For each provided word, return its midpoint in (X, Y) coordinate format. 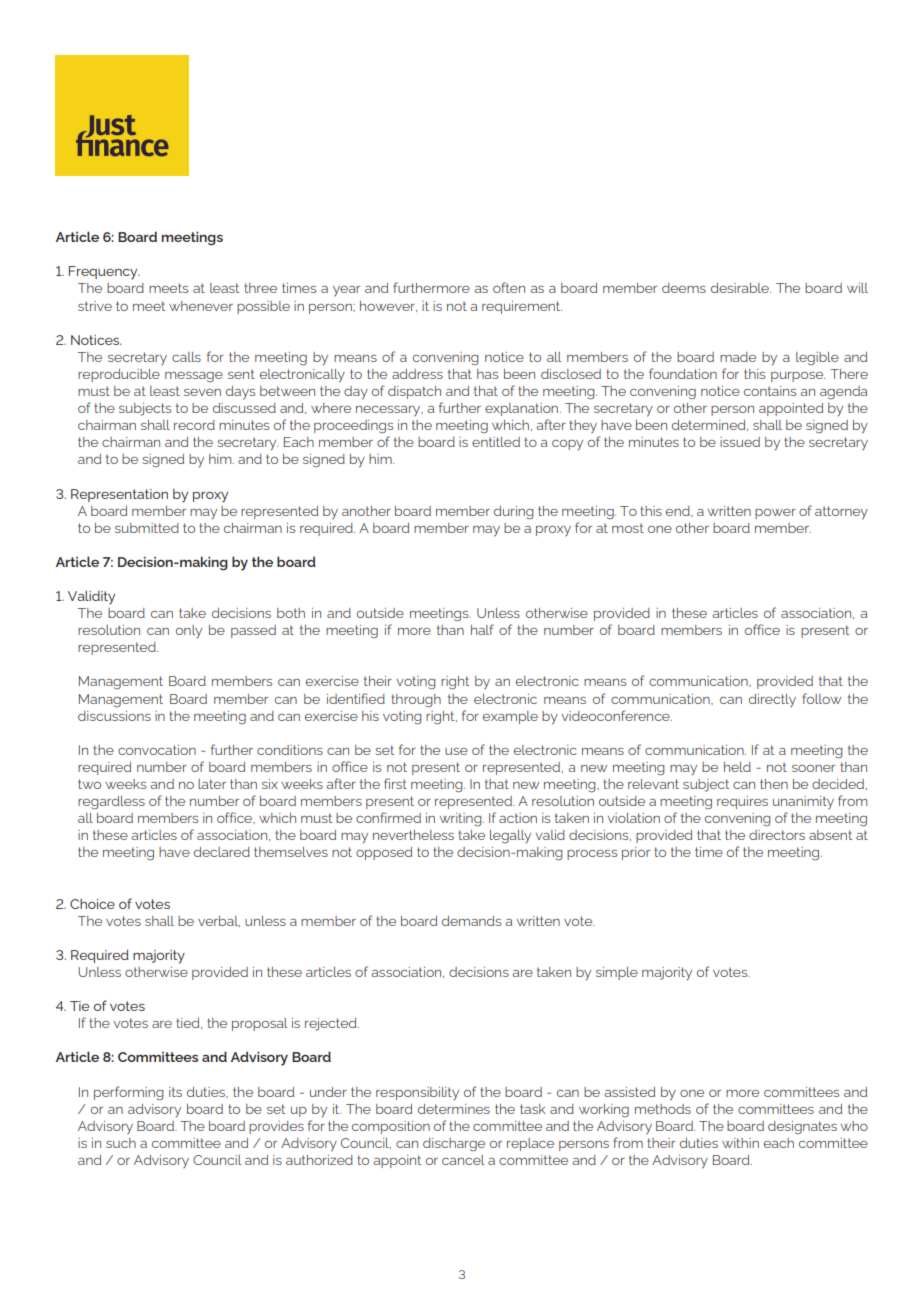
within (740, 1143)
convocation (157, 750)
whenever (201, 306)
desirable (741, 288)
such (121, 1143)
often (509, 287)
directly (772, 701)
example (510, 717)
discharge (454, 1144)
